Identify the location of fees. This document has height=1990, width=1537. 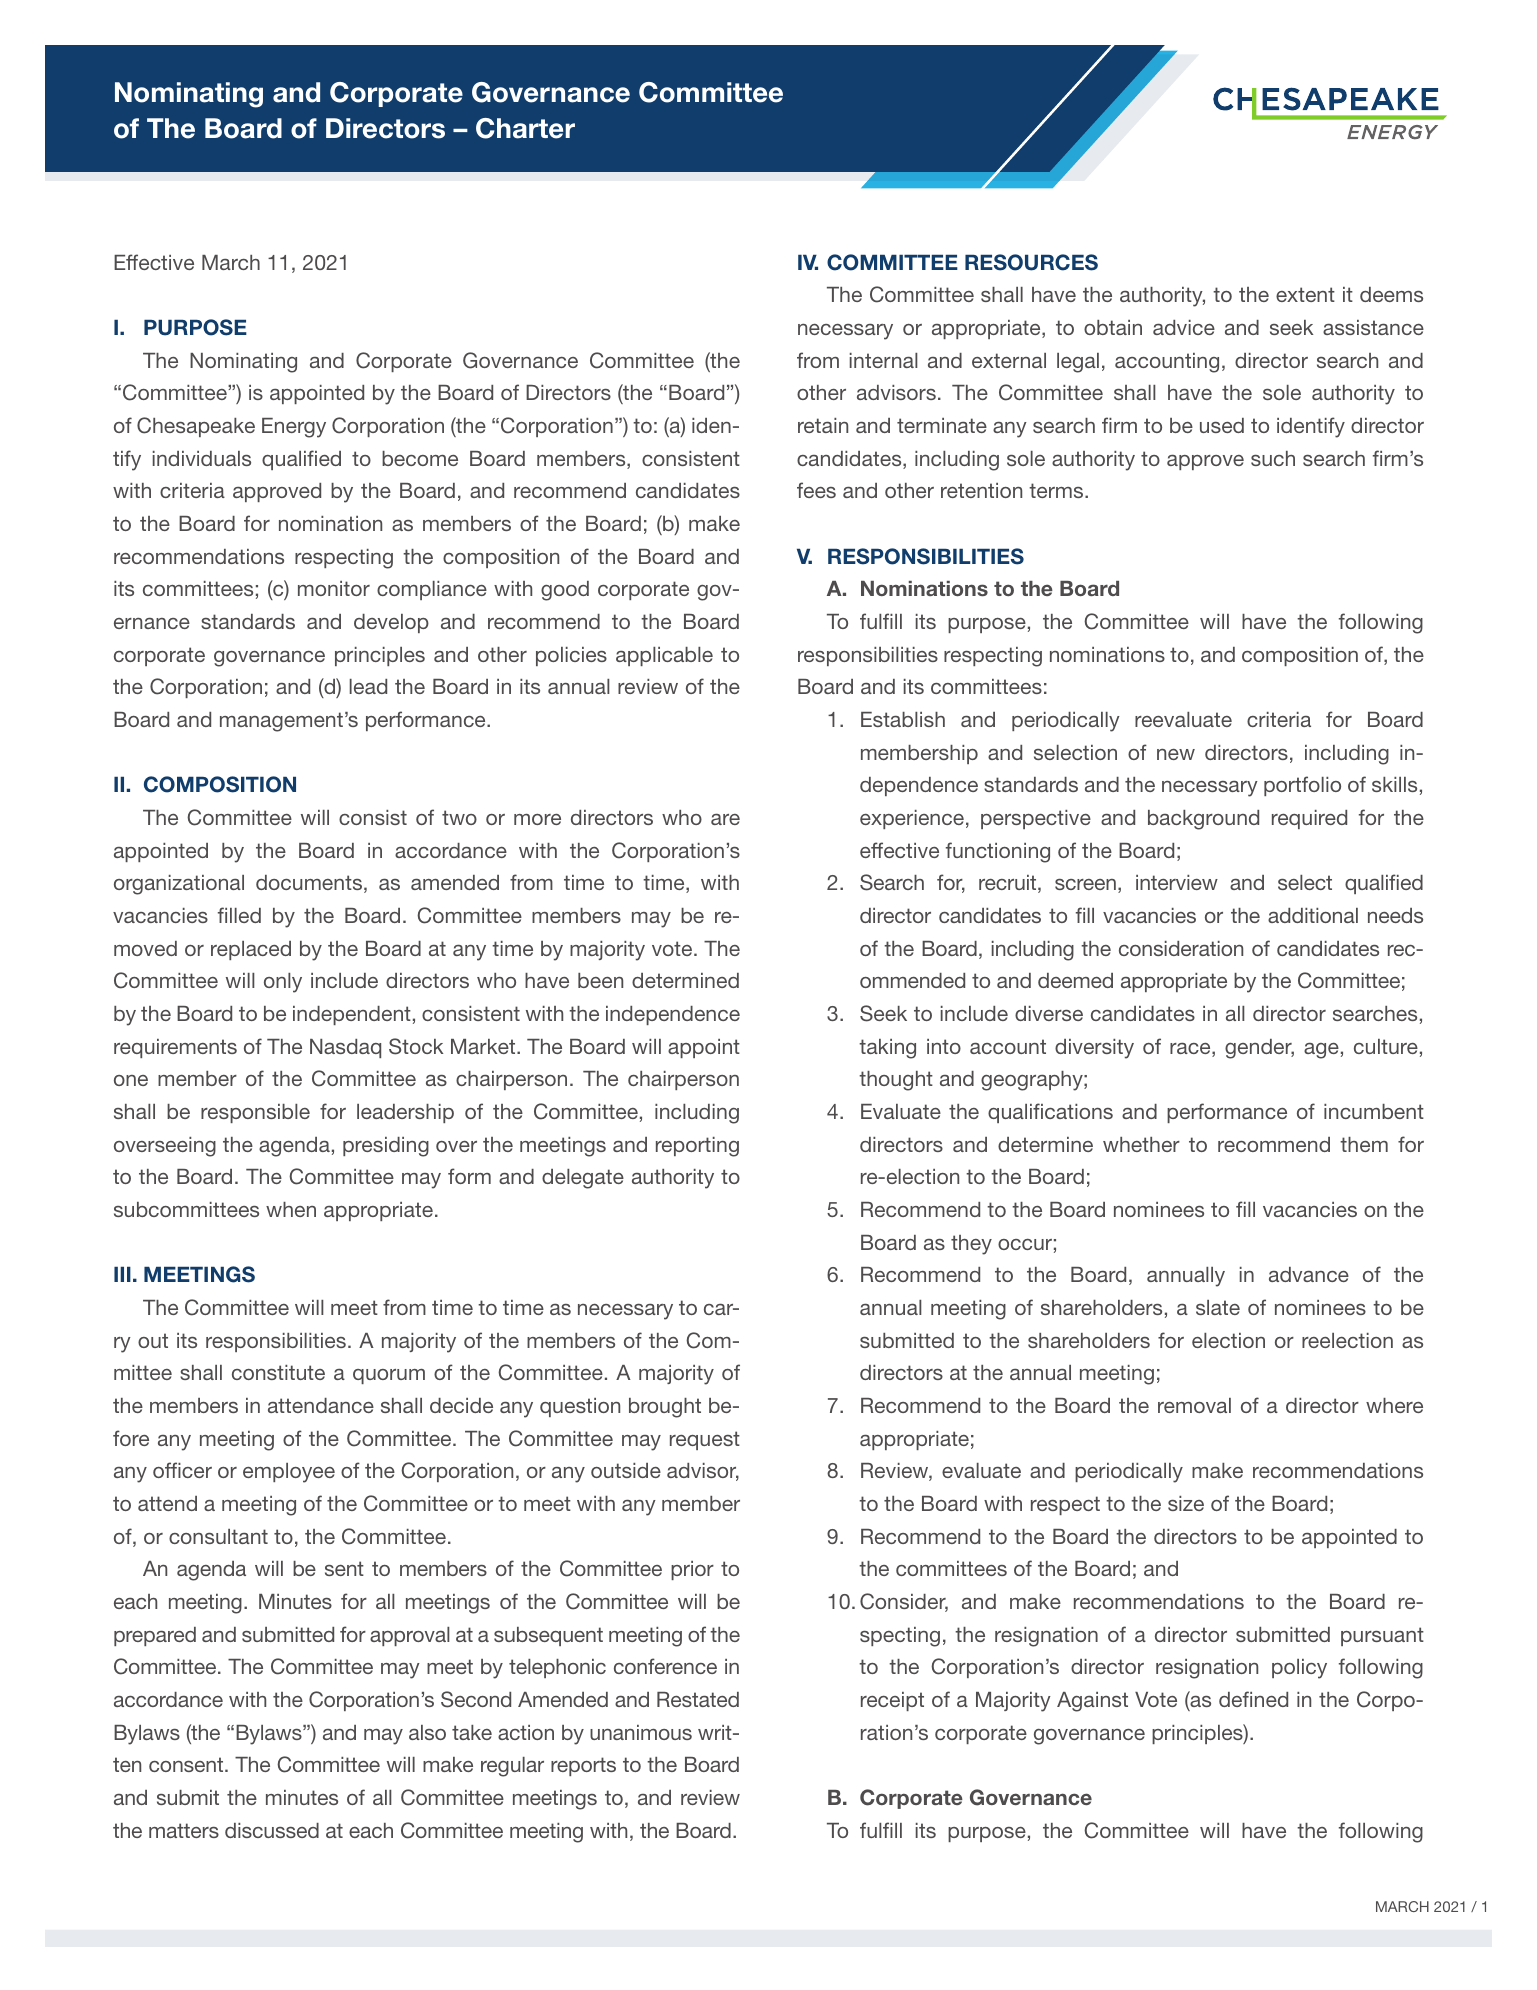
(816, 490).
